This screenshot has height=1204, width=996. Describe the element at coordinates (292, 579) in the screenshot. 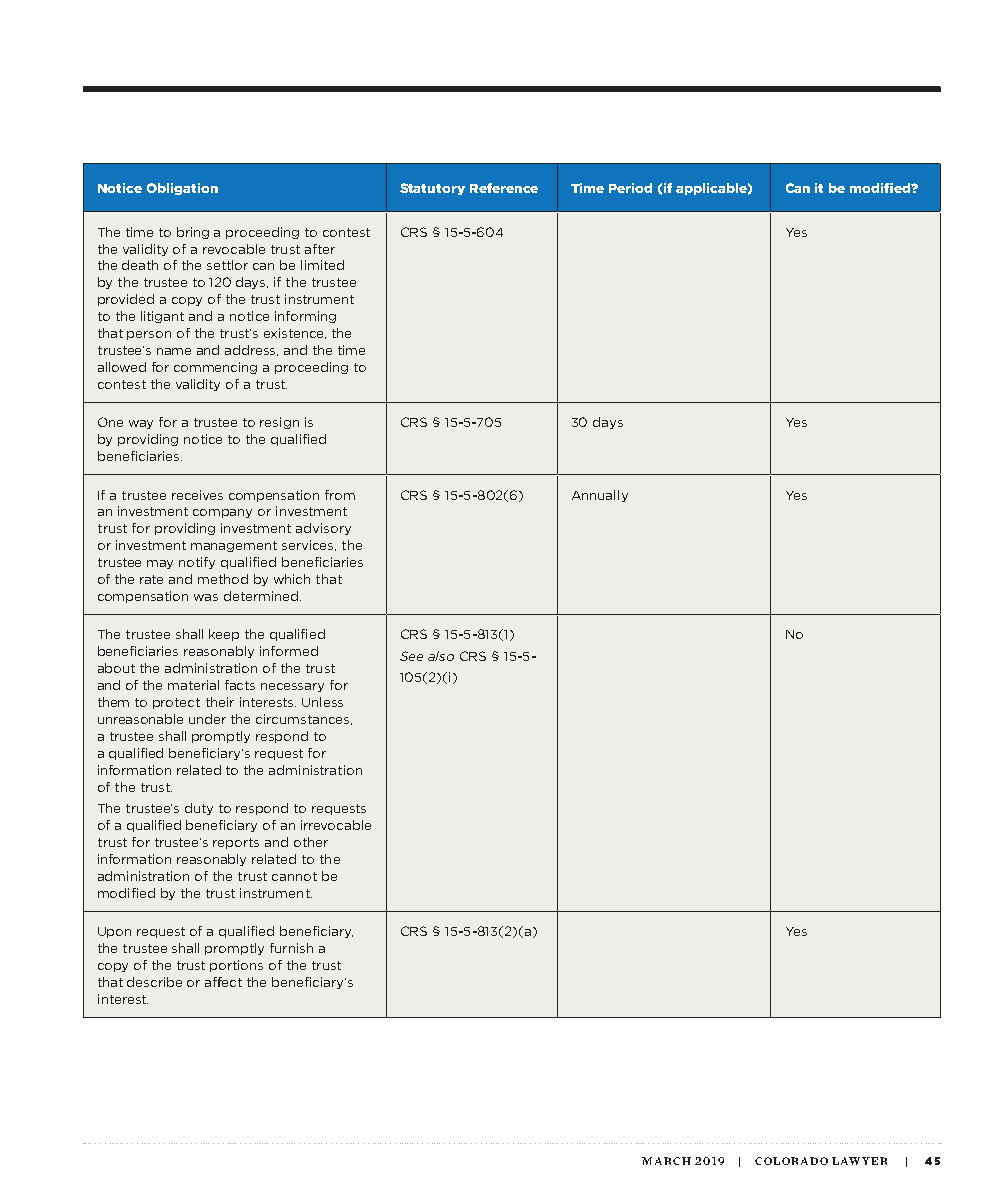

I see `which` at that location.
